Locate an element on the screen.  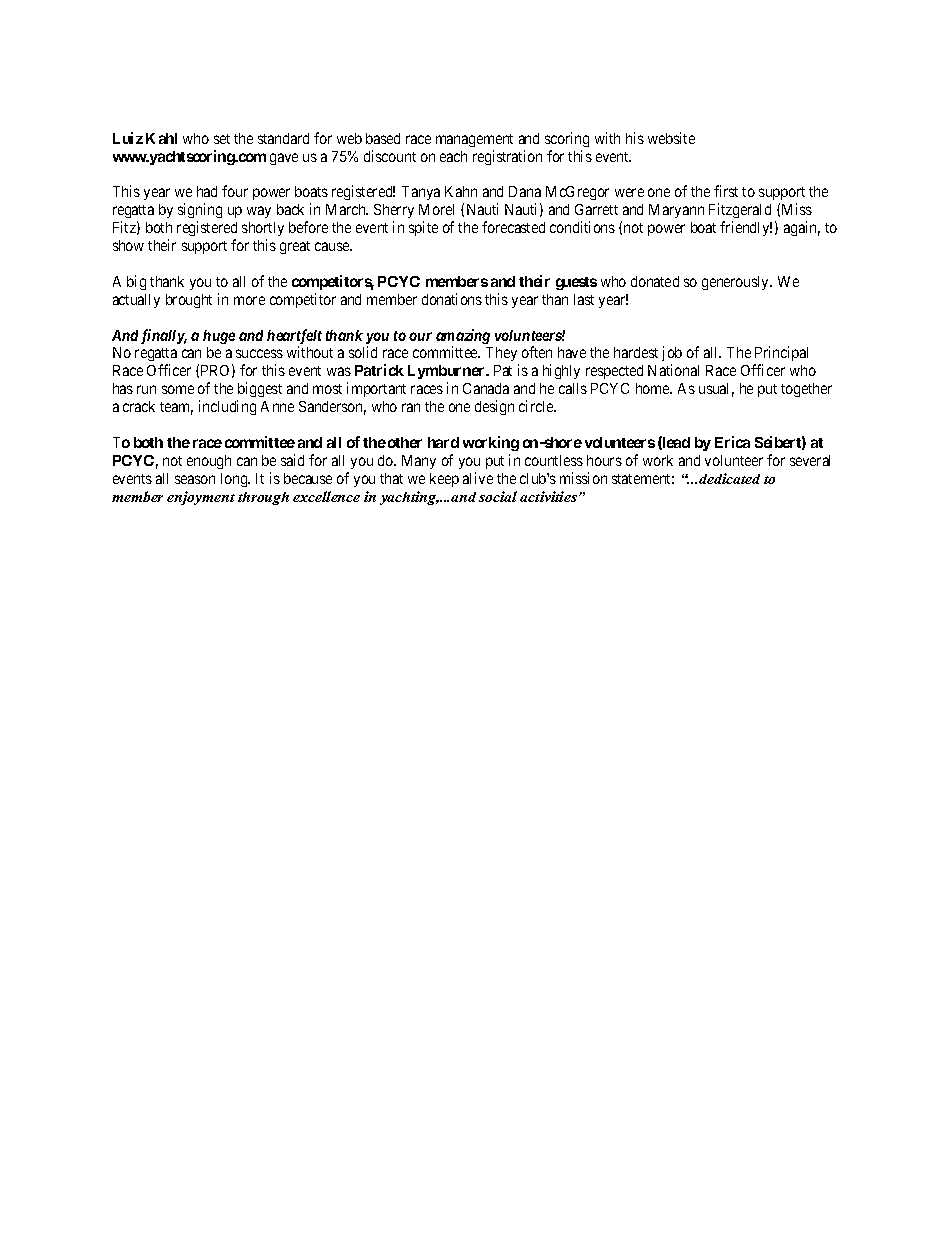
spite is located at coordinates (423, 228).
